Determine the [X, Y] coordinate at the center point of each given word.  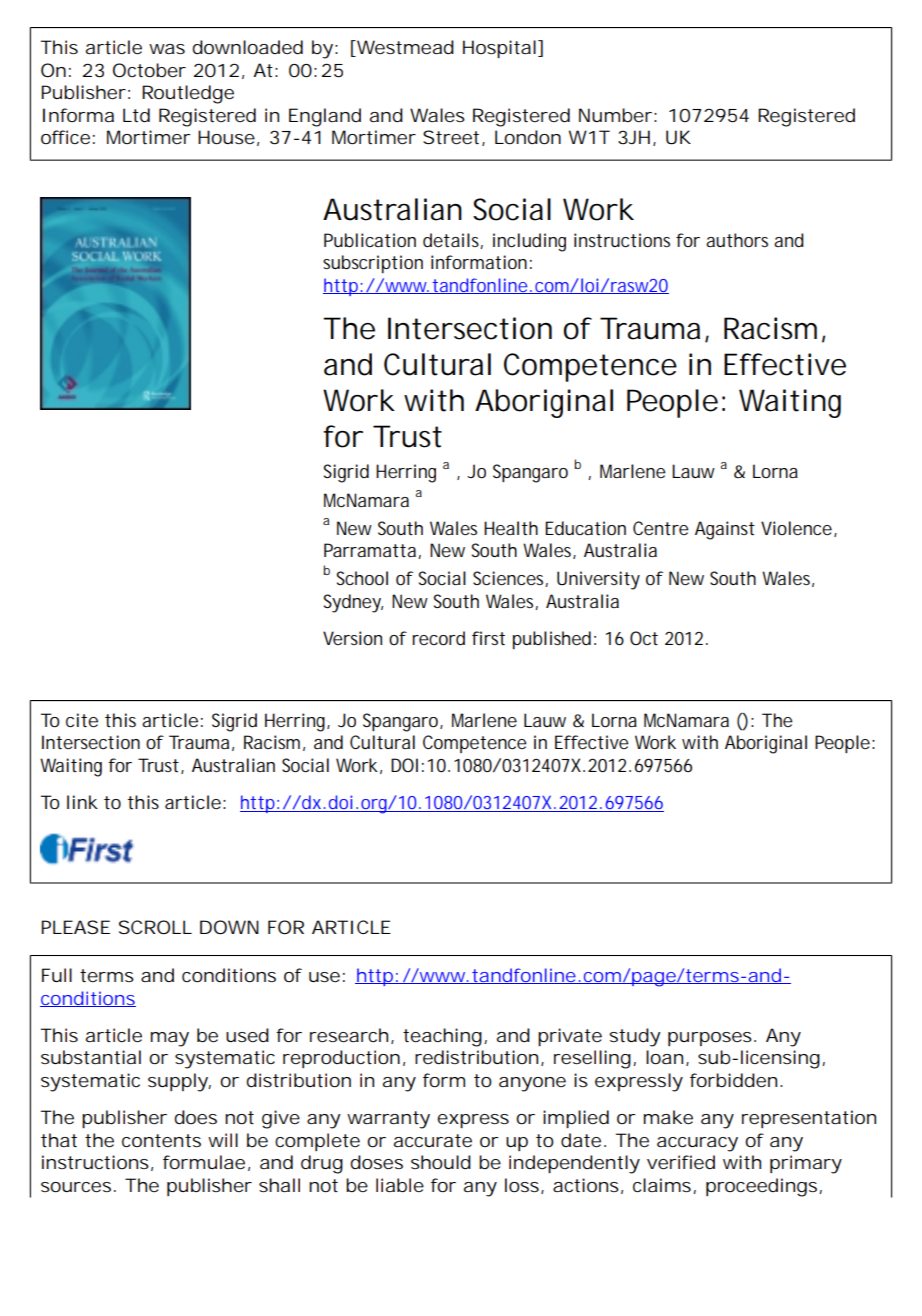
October [149, 70]
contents [161, 1140]
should [441, 1162]
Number [615, 115]
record [438, 638]
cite [82, 720]
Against [725, 530]
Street [453, 138]
